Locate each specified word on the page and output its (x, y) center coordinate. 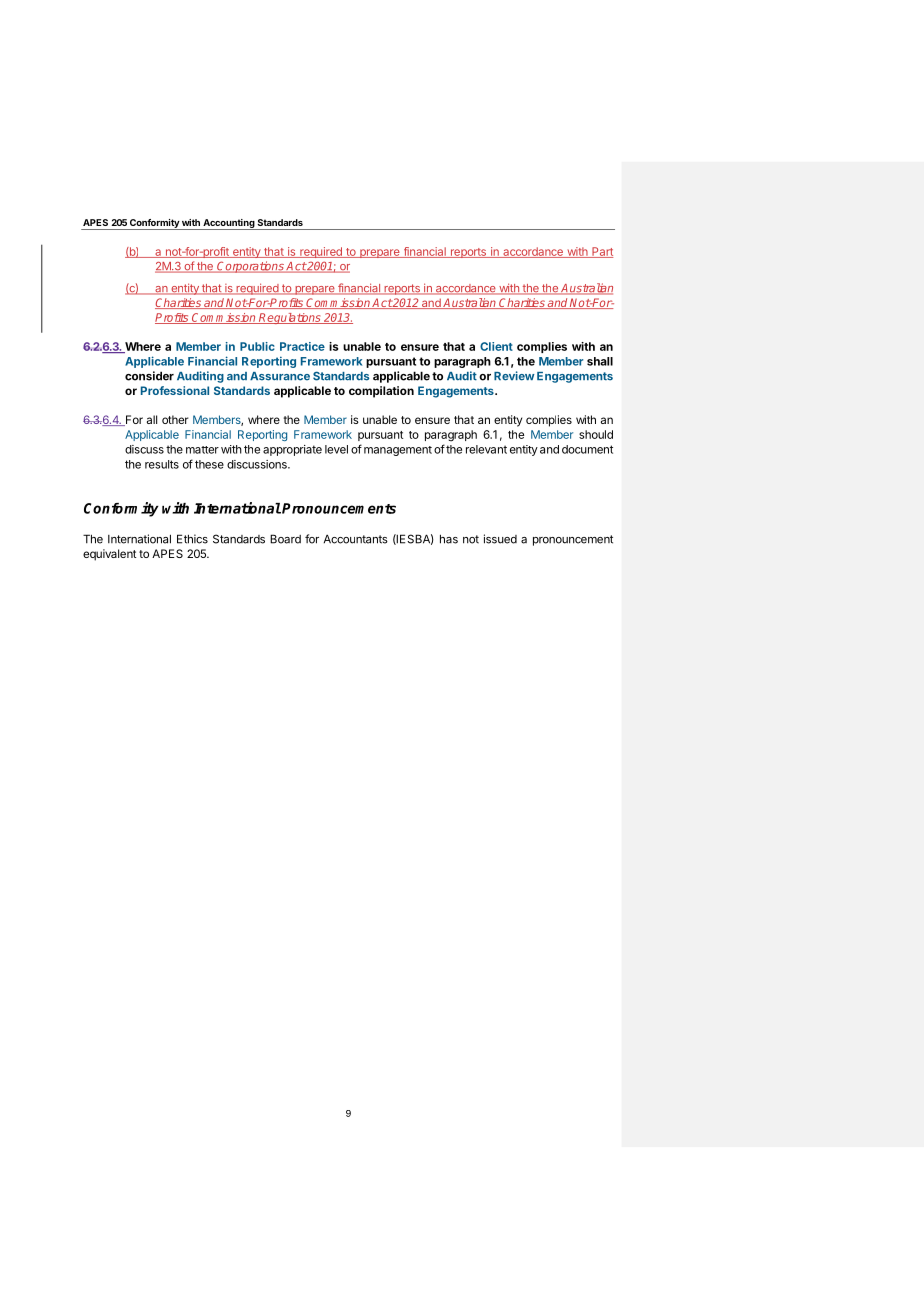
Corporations (250, 267)
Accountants (356, 539)
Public (257, 346)
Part (601, 252)
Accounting (228, 224)
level (336, 449)
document (587, 449)
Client (496, 346)
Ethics (192, 539)
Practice (302, 346)
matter (202, 450)
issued (500, 539)
